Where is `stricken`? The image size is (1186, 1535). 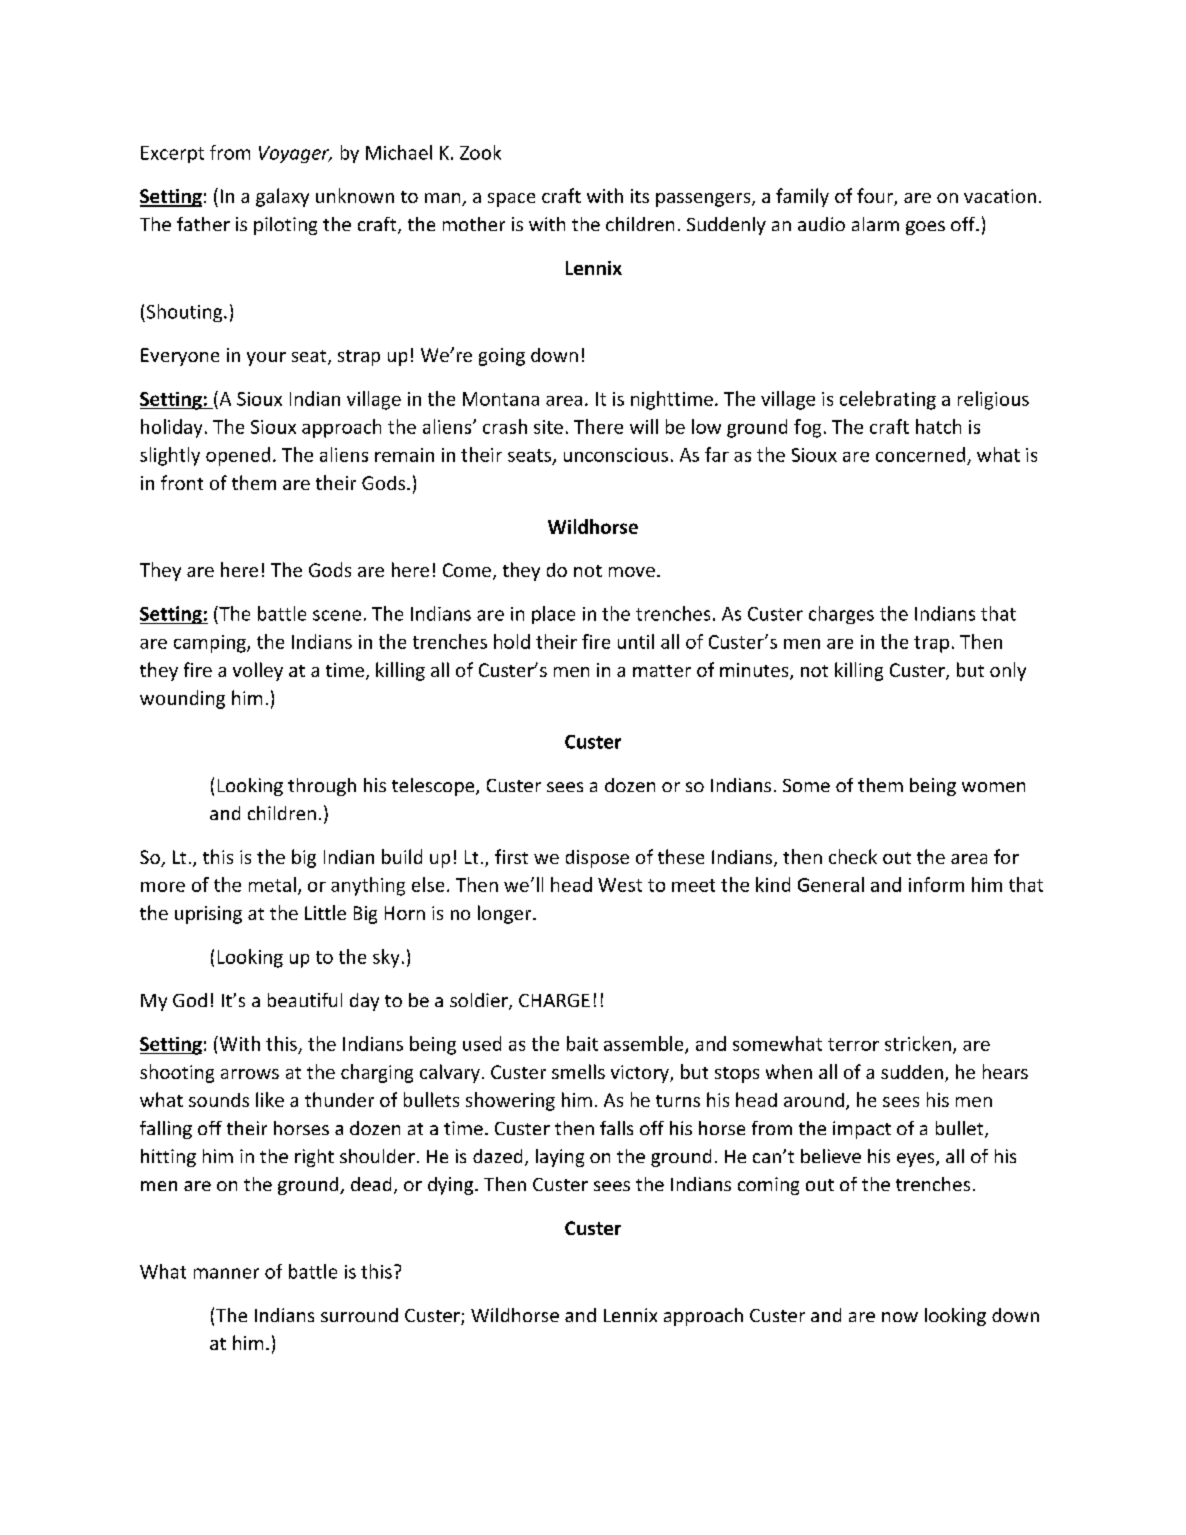 stricken is located at coordinates (918, 1043).
